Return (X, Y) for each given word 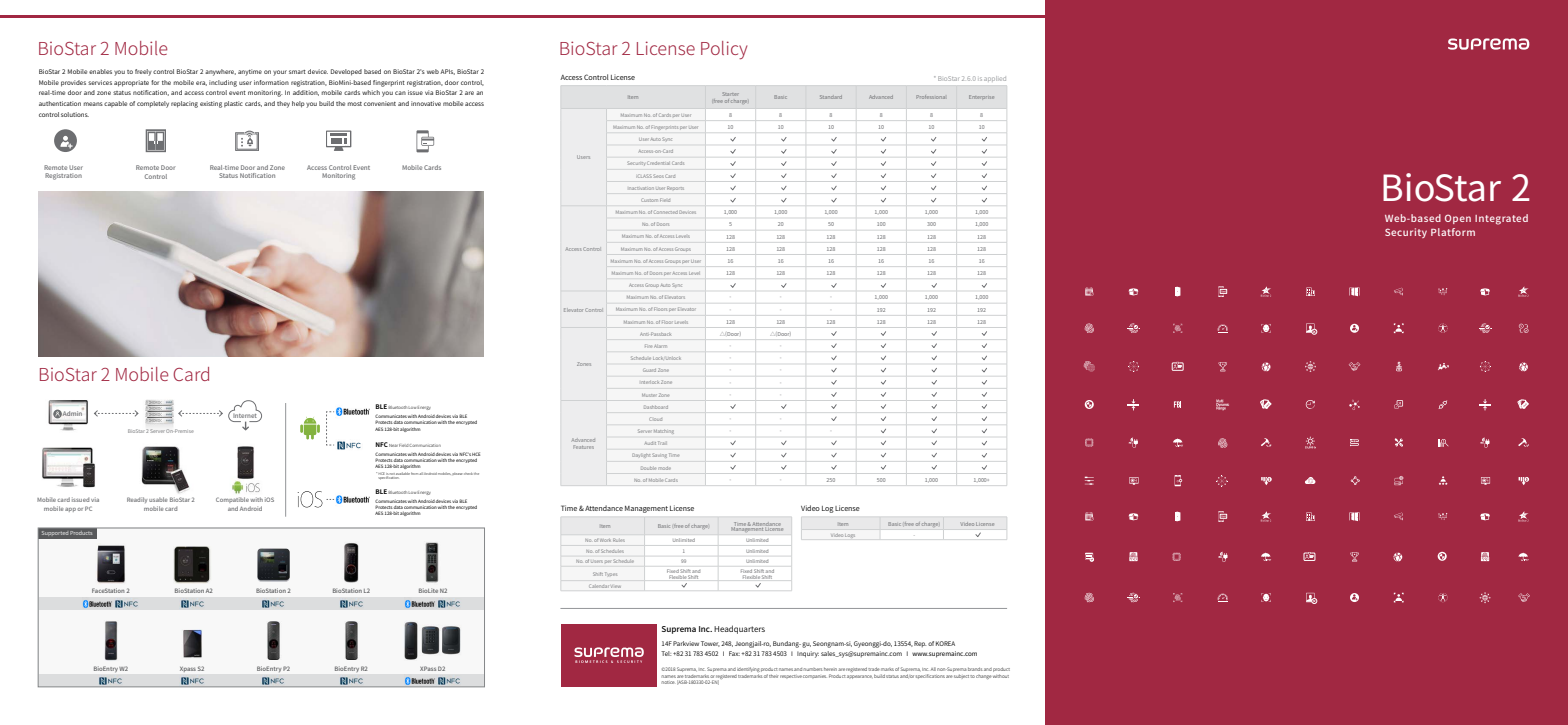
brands (975, 669)
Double (648, 468)
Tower (710, 644)
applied (995, 78)
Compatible (232, 500)
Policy (724, 50)
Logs (850, 536)
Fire (648, 345)
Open (1458, 219)
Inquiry (808, 654)
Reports (675, 188)
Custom (649, 200)
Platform (1453, 232)
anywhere (220, 72)
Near (393, 445)
